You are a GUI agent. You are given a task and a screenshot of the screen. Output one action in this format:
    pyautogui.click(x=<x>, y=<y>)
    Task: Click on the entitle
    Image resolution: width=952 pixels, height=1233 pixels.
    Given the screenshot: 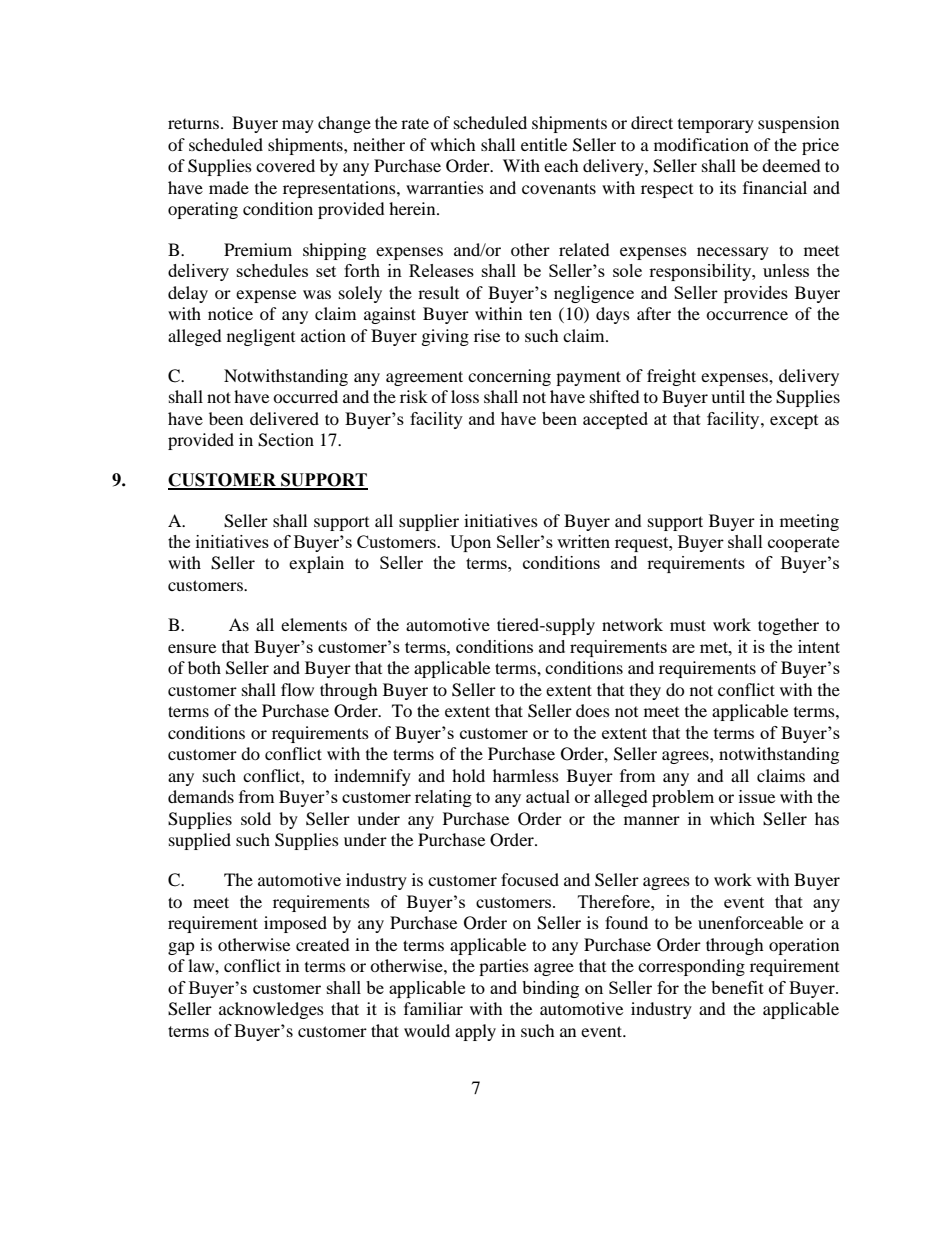 What is the action you would take?
    pyautogui.click(x=544, y=144)
